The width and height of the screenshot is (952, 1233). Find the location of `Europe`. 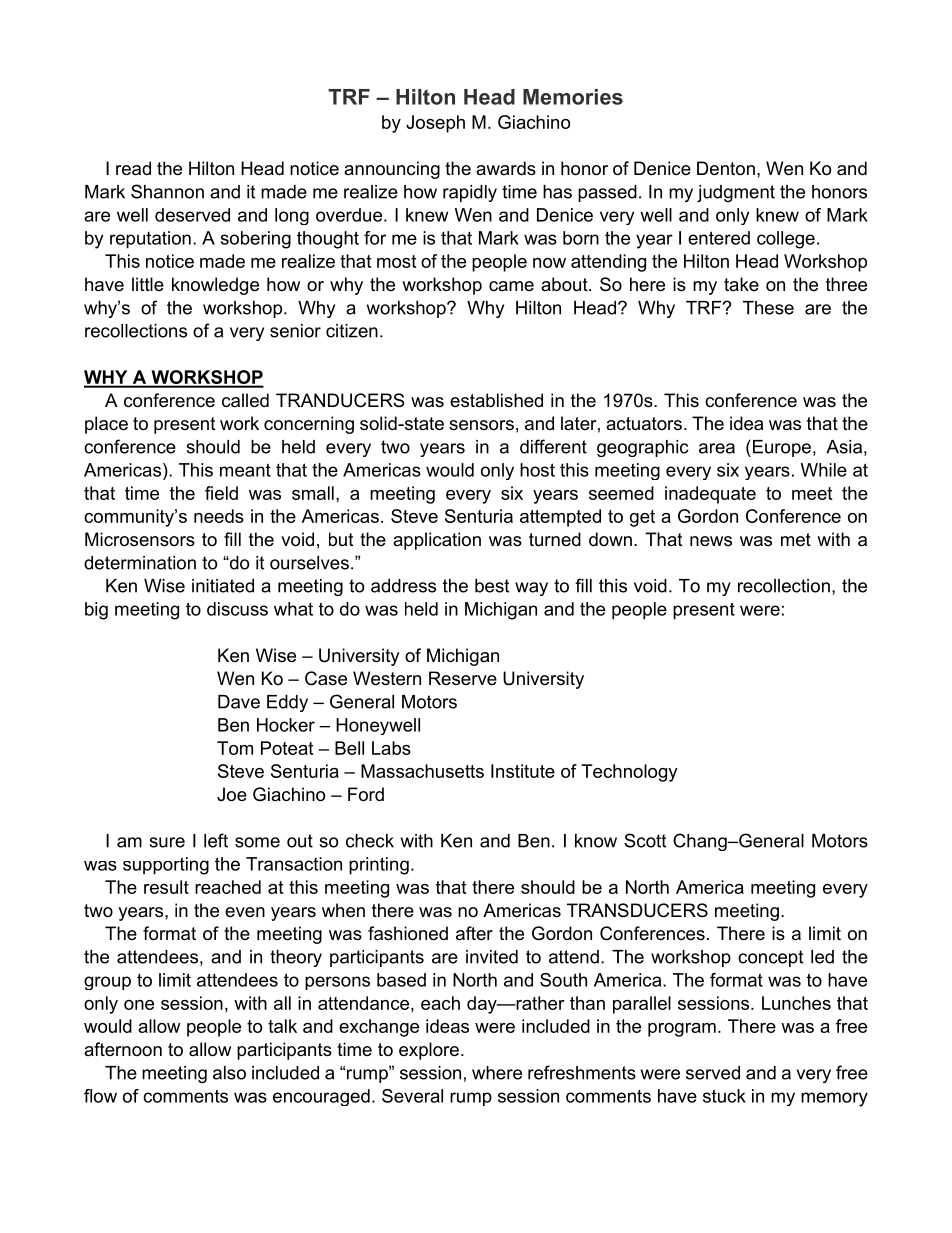

Europe is located at coordinates (782, 448).
